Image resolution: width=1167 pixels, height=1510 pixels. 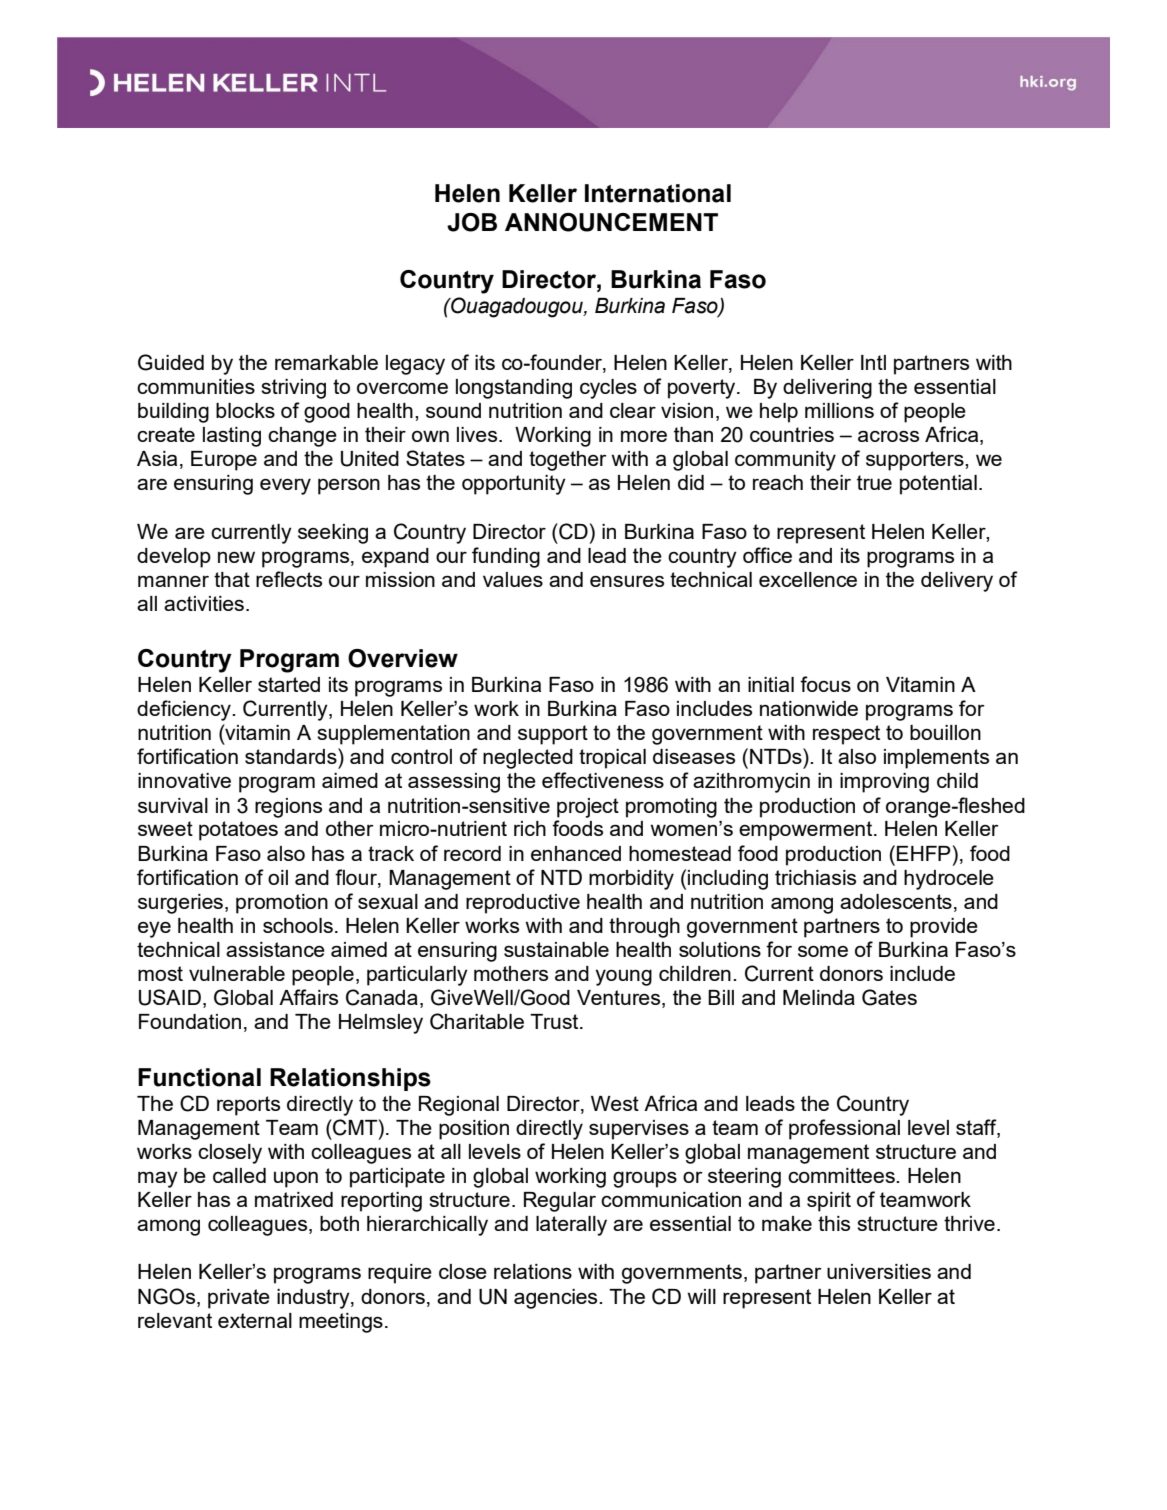 What do you see at coordinates (326, 362) in the page?
I see `remarkable` at bounding box center [326, 362].
